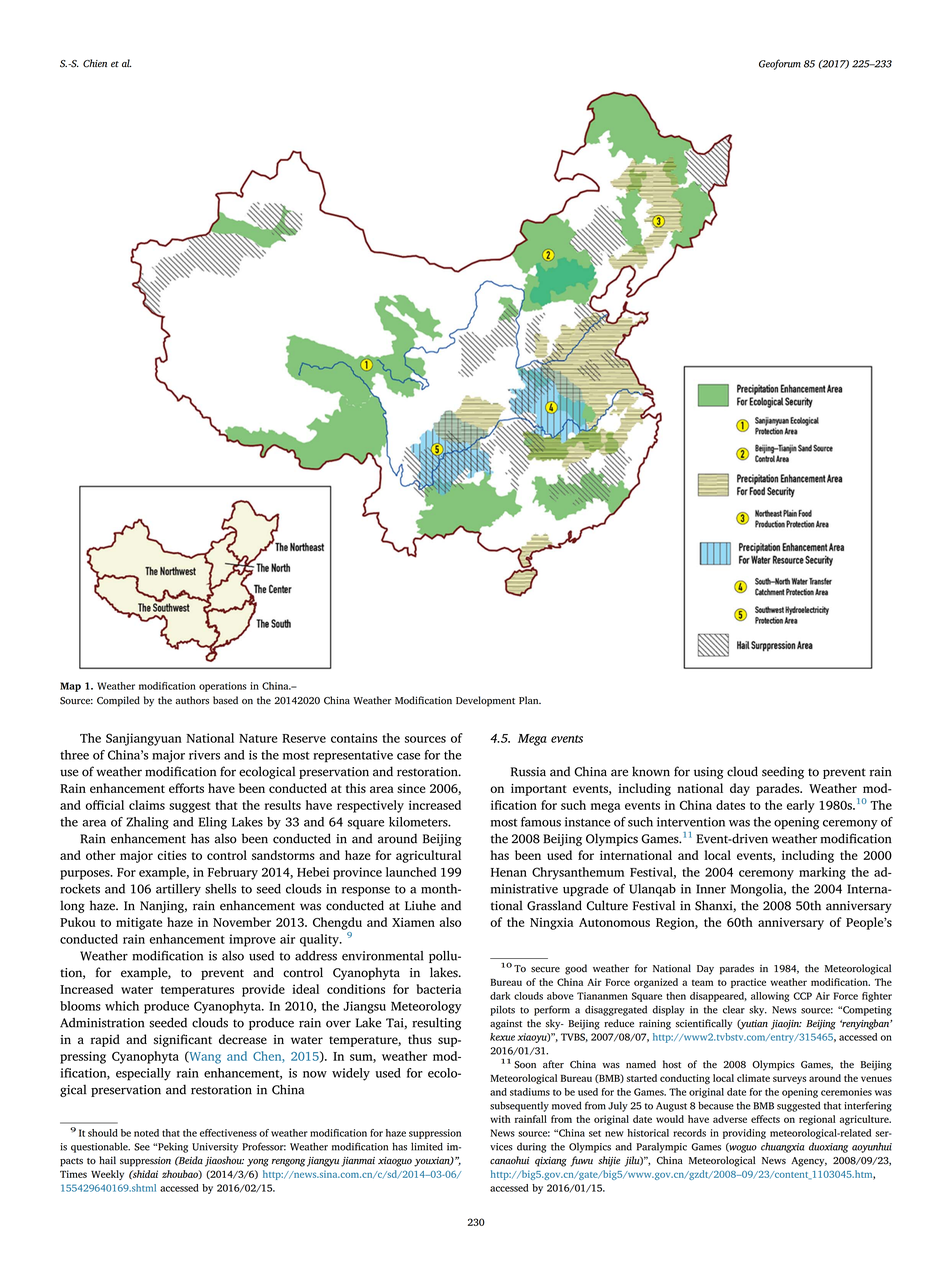 The height and width of the image is (1270, 952). Describe the element at coordinates (146, 1133) in the image. I see `noted` at that location.
